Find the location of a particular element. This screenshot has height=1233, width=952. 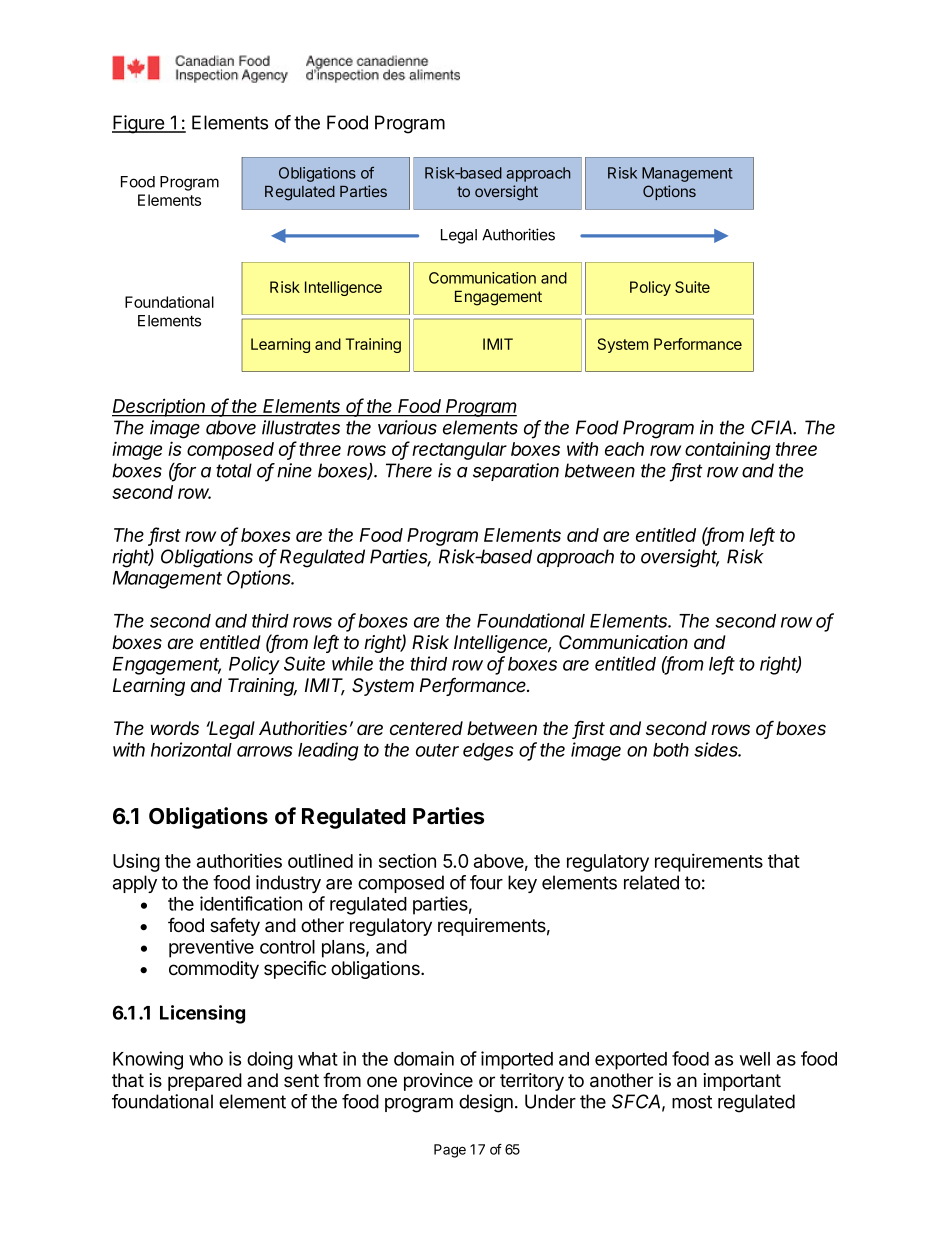

while is located at coordinates (352, 663).
